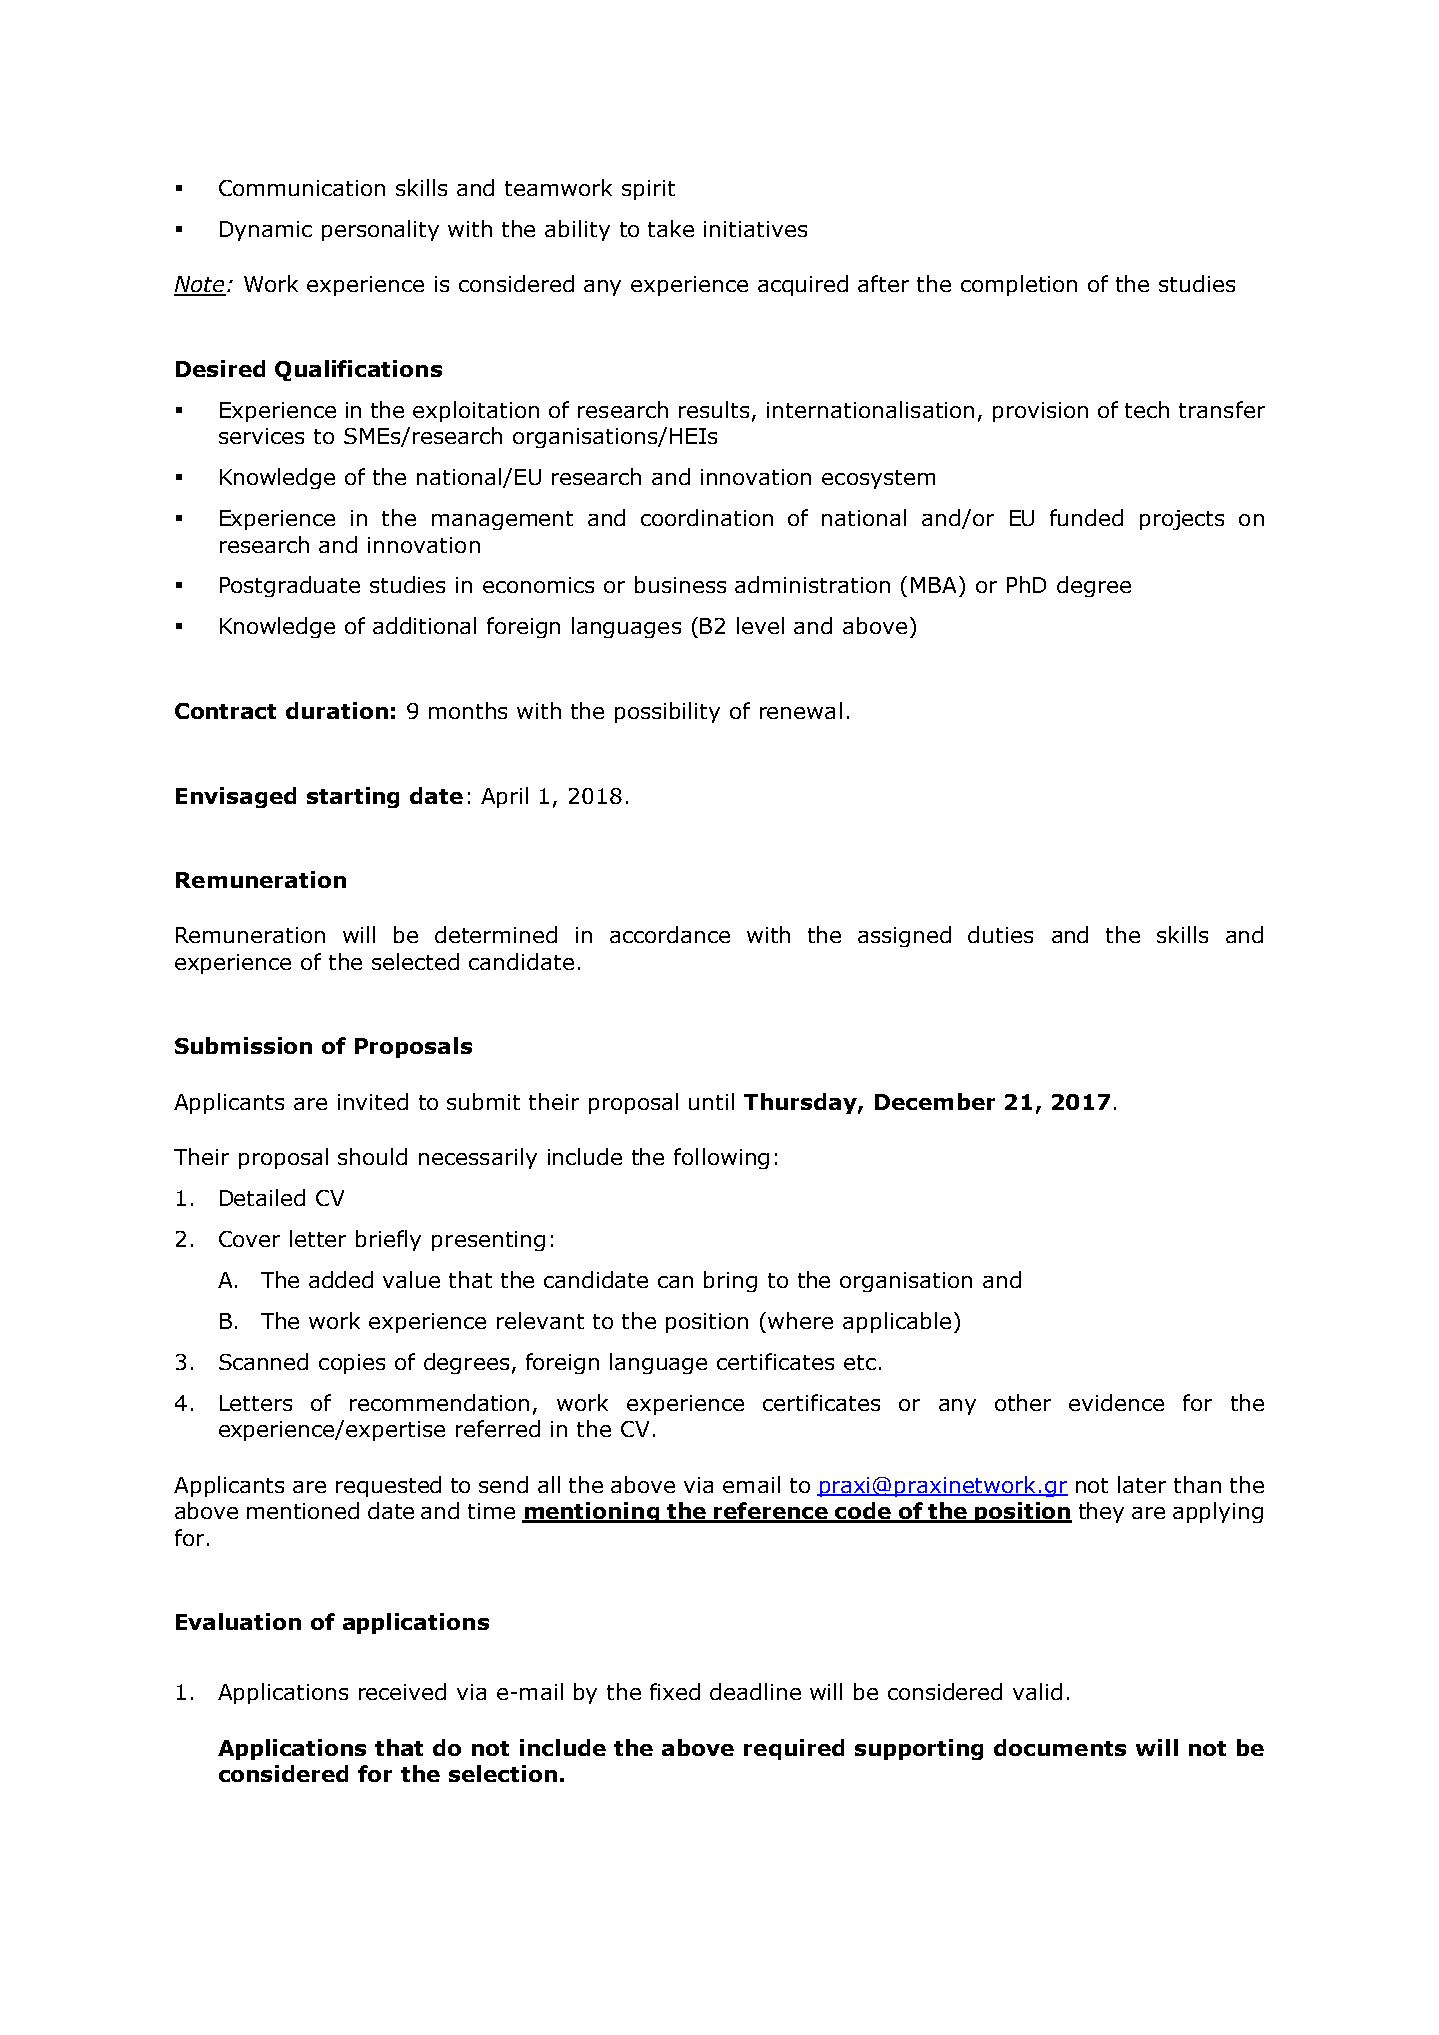 The image size is (1439, 2035). Describe the element at coordinates (671, 228) in the screenshot. I see `take` at that location.
